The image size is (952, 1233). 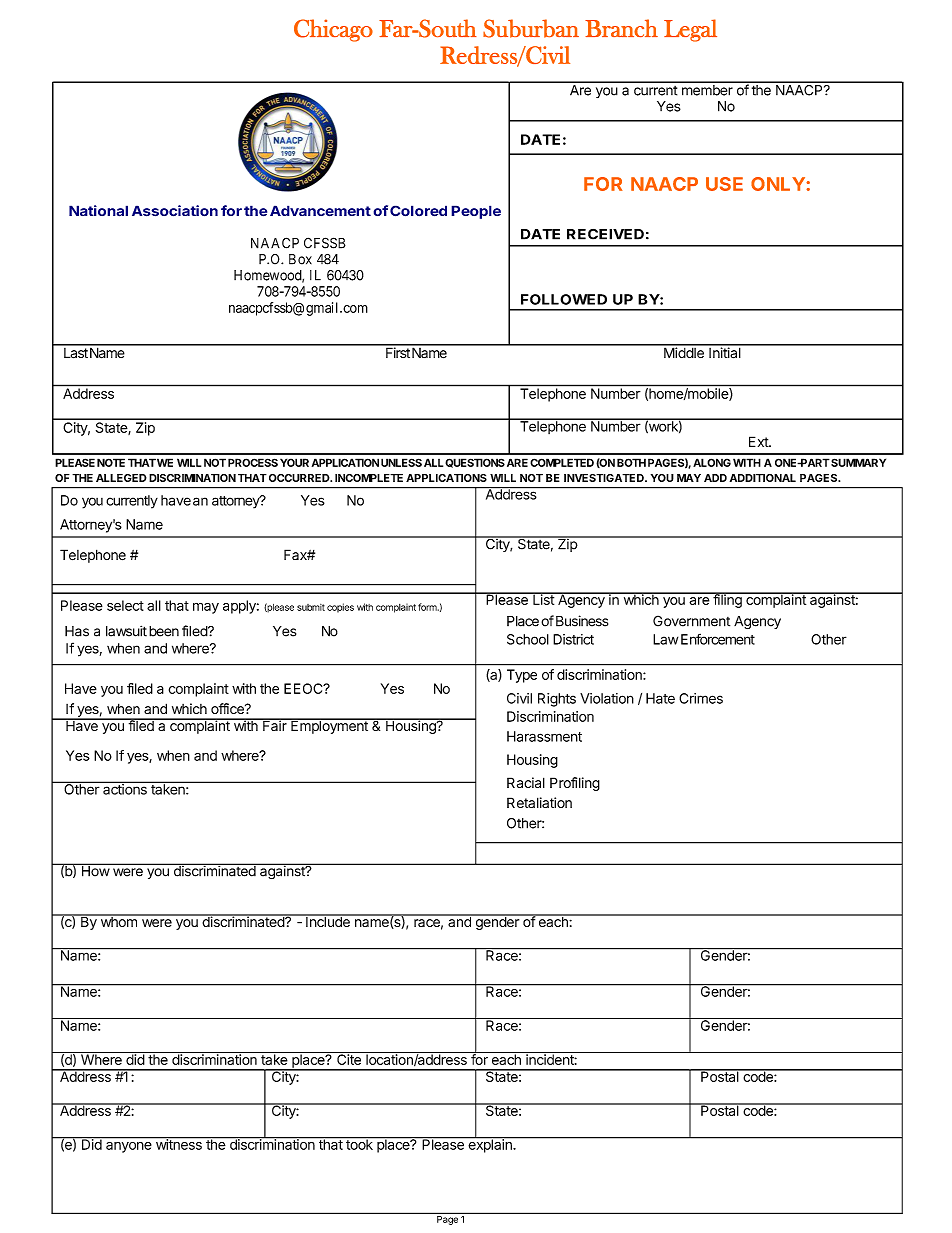 What do you see at coordinates (333, 30) in the screenshot?
I see `Chicago` at bounding box center [333, 30].
